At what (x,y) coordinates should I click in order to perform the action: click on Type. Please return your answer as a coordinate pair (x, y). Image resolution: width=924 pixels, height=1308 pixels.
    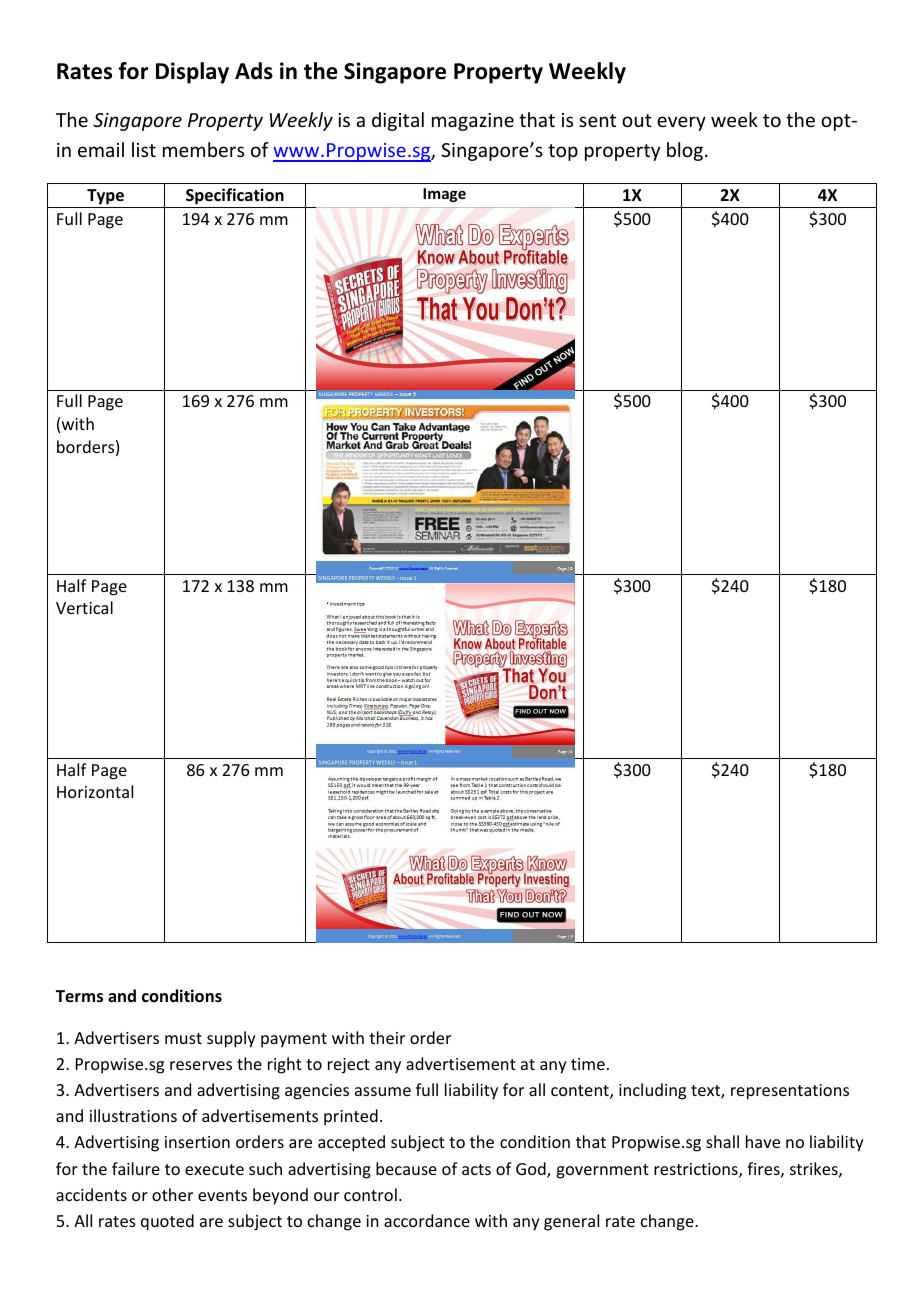
    Looking at the image, I should click on (105, 197).
